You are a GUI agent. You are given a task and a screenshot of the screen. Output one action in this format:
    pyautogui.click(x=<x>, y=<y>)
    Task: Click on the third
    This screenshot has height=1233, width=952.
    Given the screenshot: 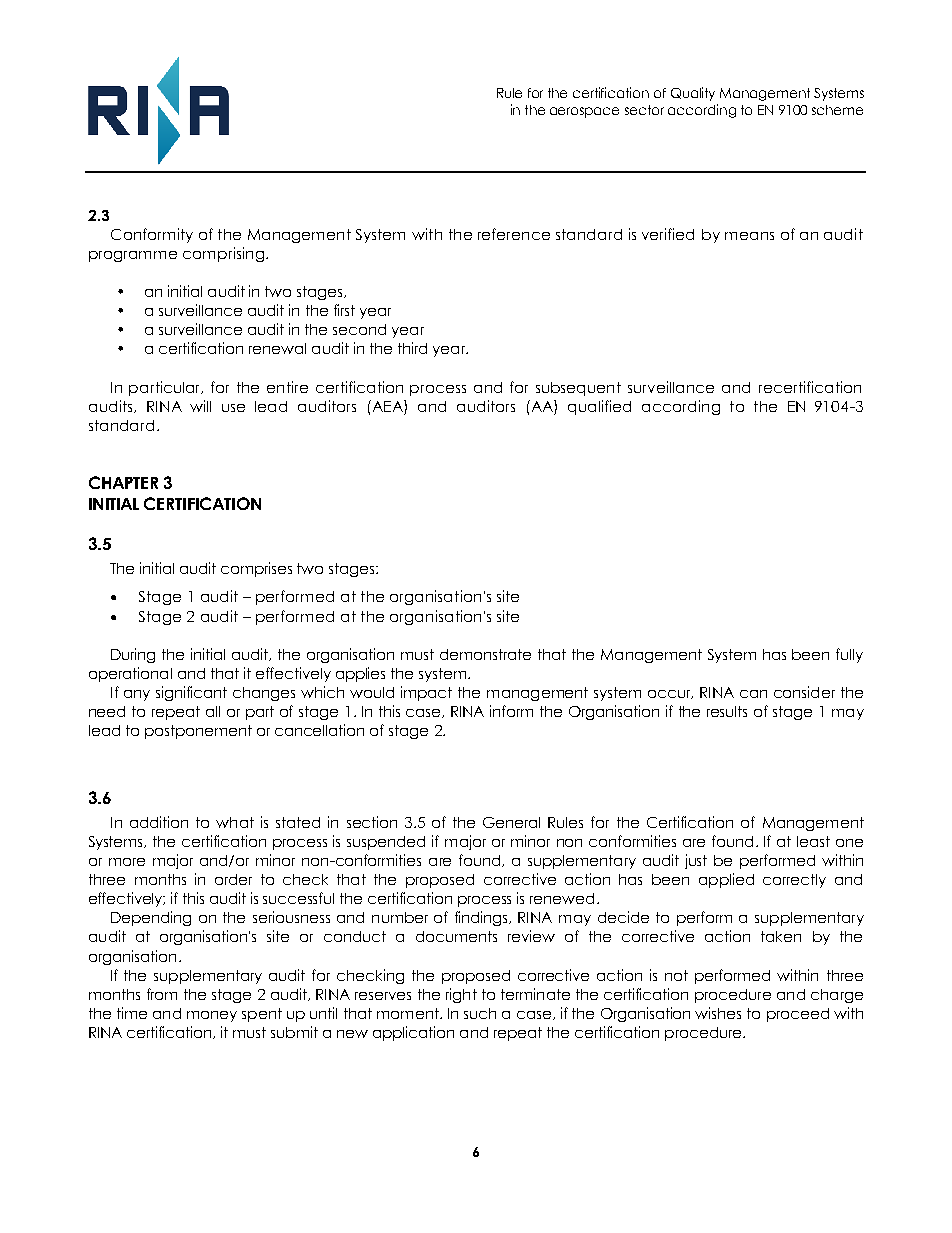 What is the action you would take?
    pyautogui.click(x=412, y=348)
